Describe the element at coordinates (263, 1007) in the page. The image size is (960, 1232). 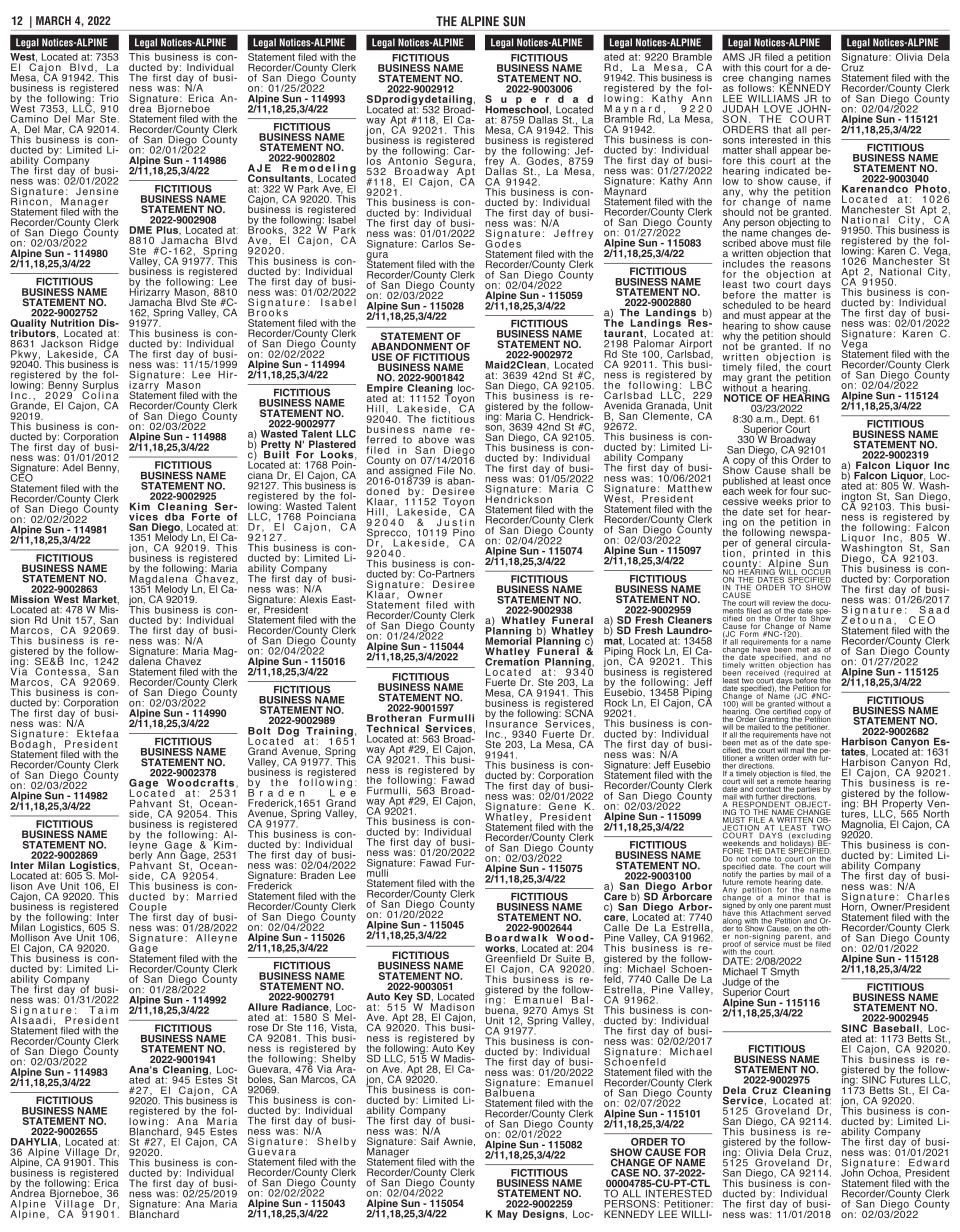
I see `Allure` at that location.
